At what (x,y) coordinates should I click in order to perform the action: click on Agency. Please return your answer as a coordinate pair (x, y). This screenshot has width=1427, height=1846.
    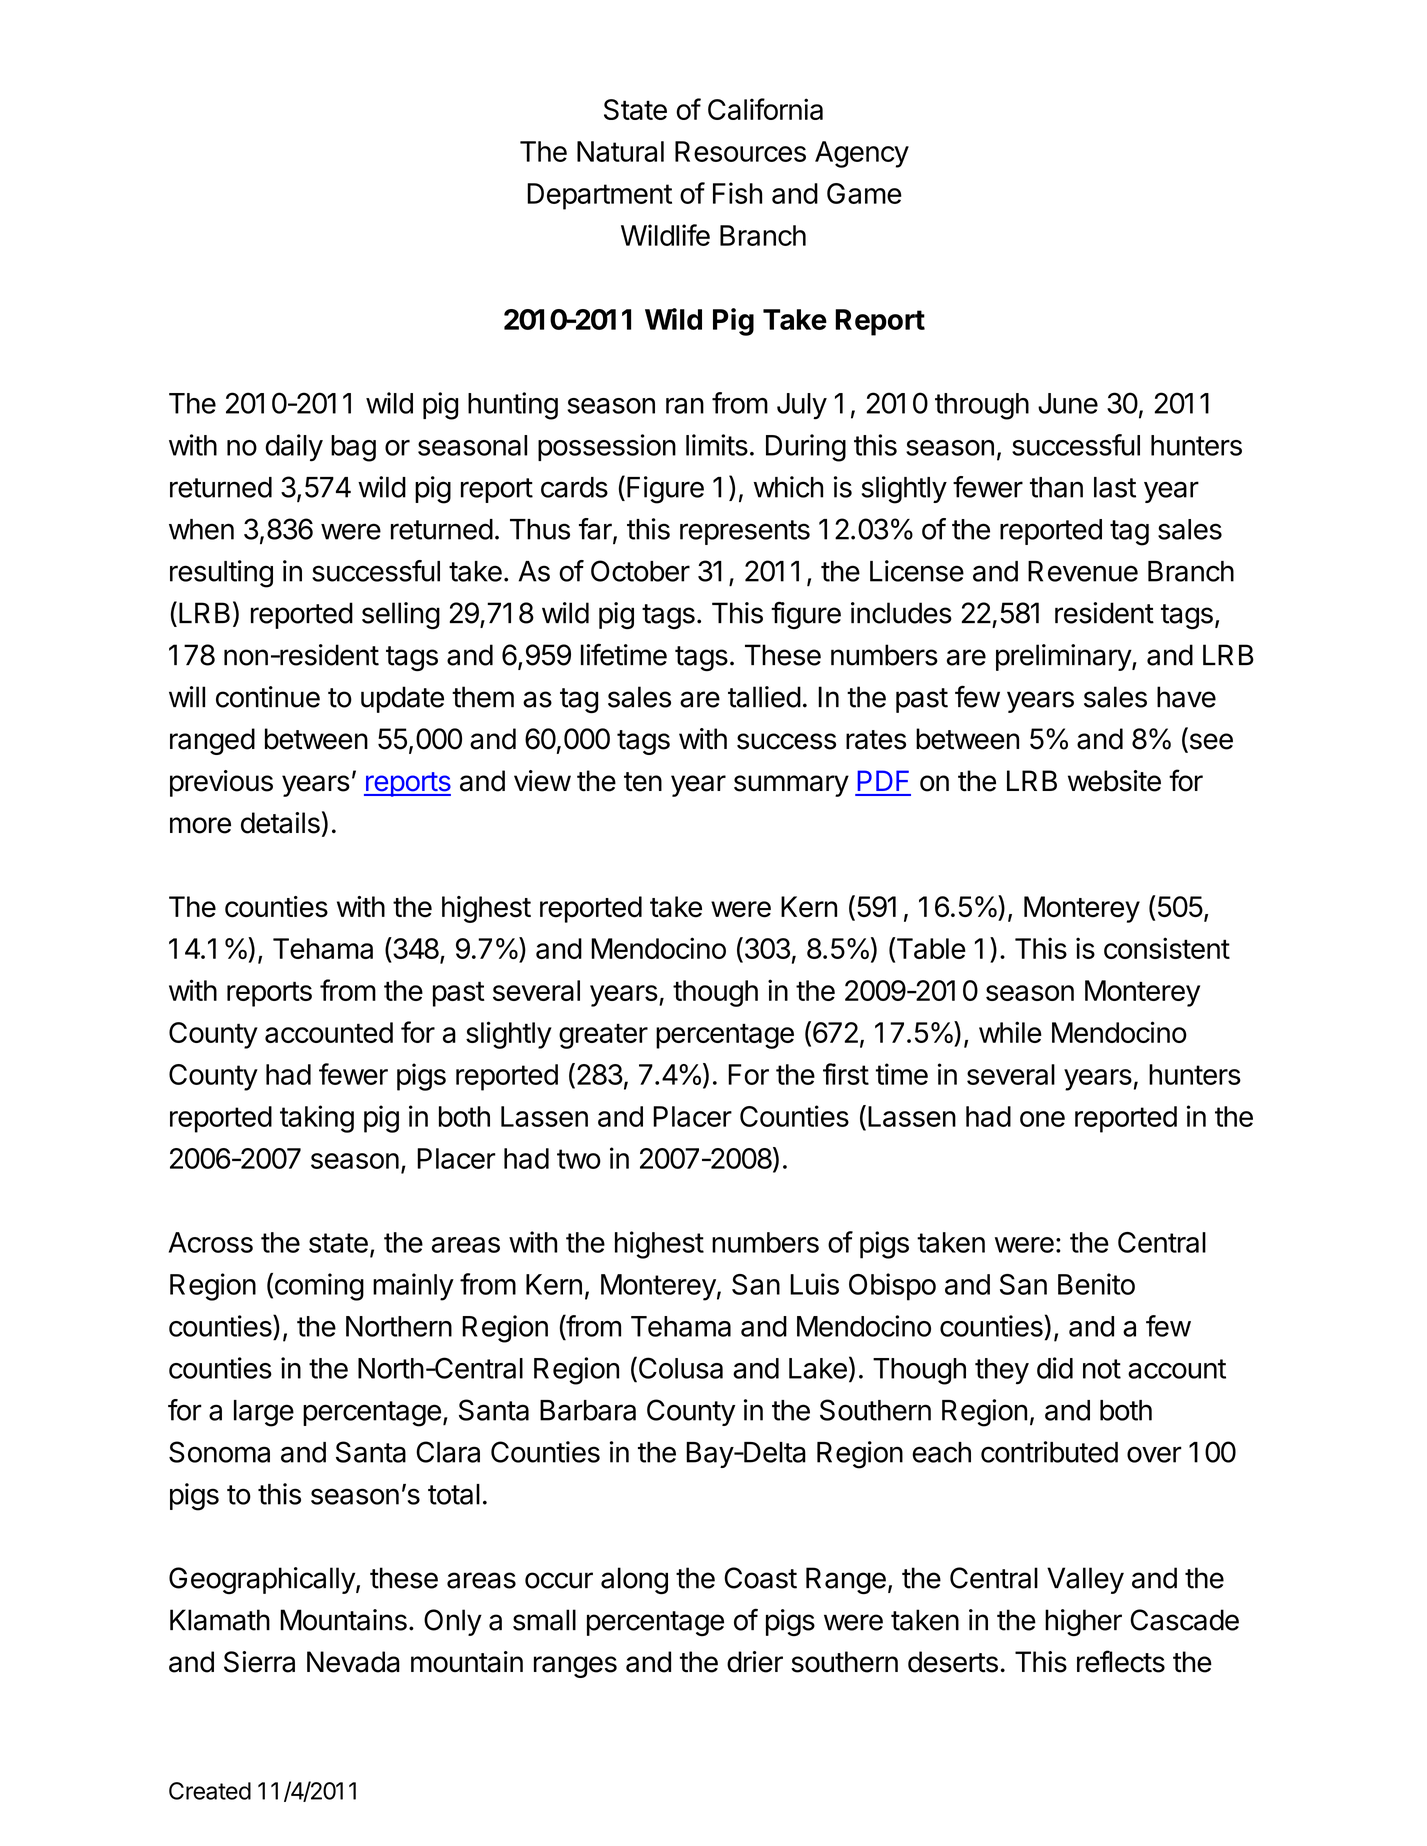
    Looking at the image, I should click on (862, 154).
